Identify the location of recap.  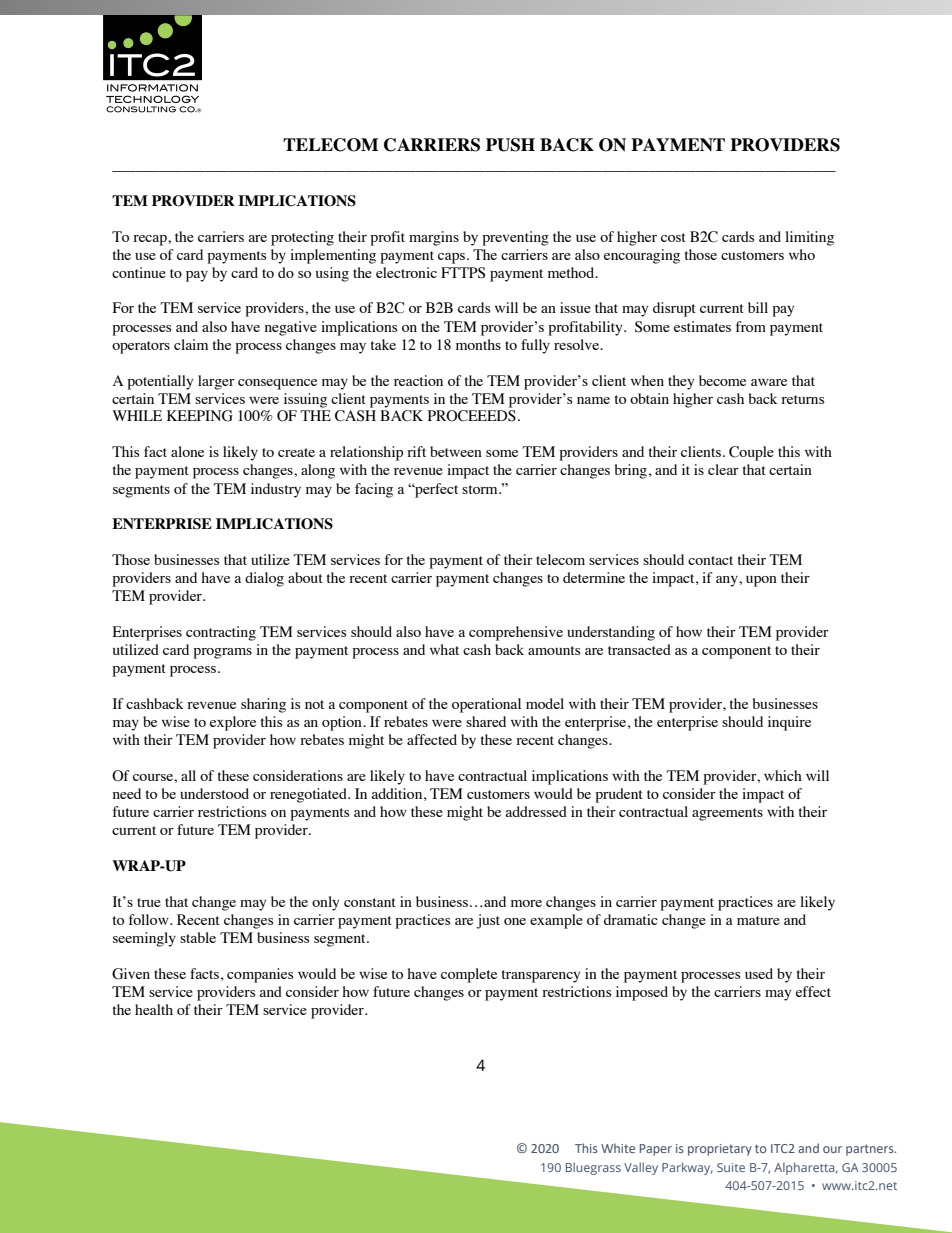
(151, 240).
